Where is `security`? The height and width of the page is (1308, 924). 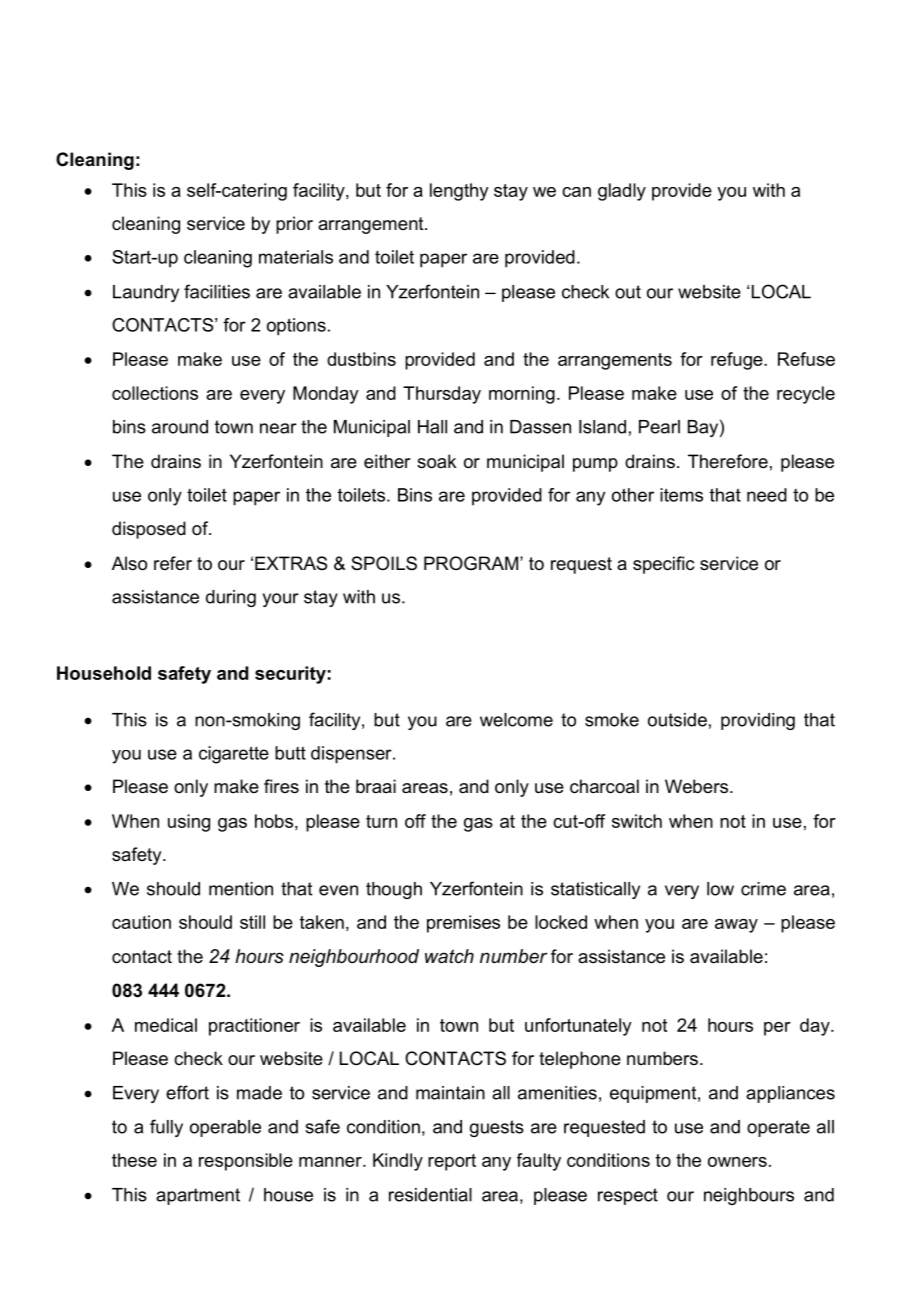 security is located at coordinates (290, 675).
